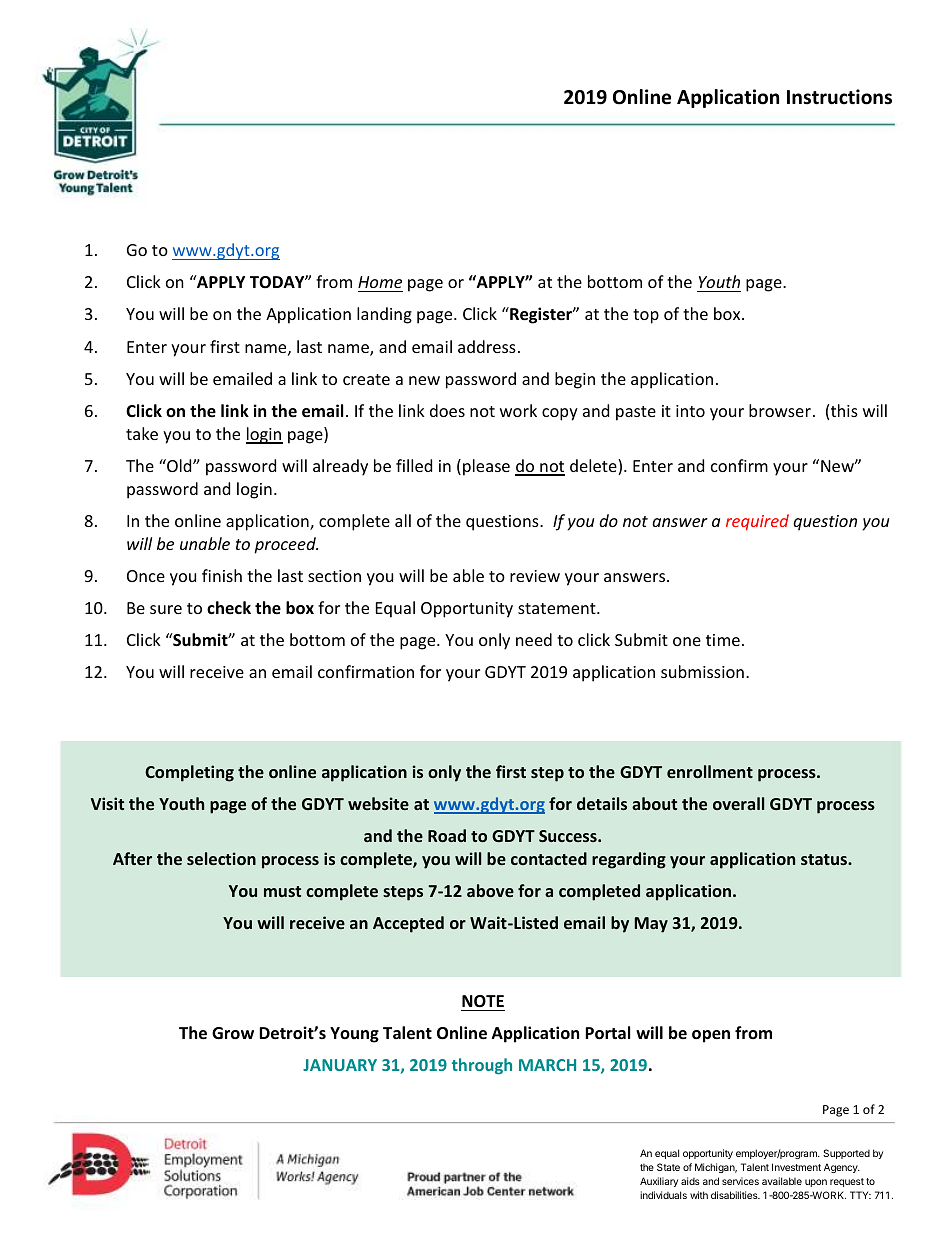  Describe the element at coordinates (534, 639) in the screenshot. I see `need` at that location.
